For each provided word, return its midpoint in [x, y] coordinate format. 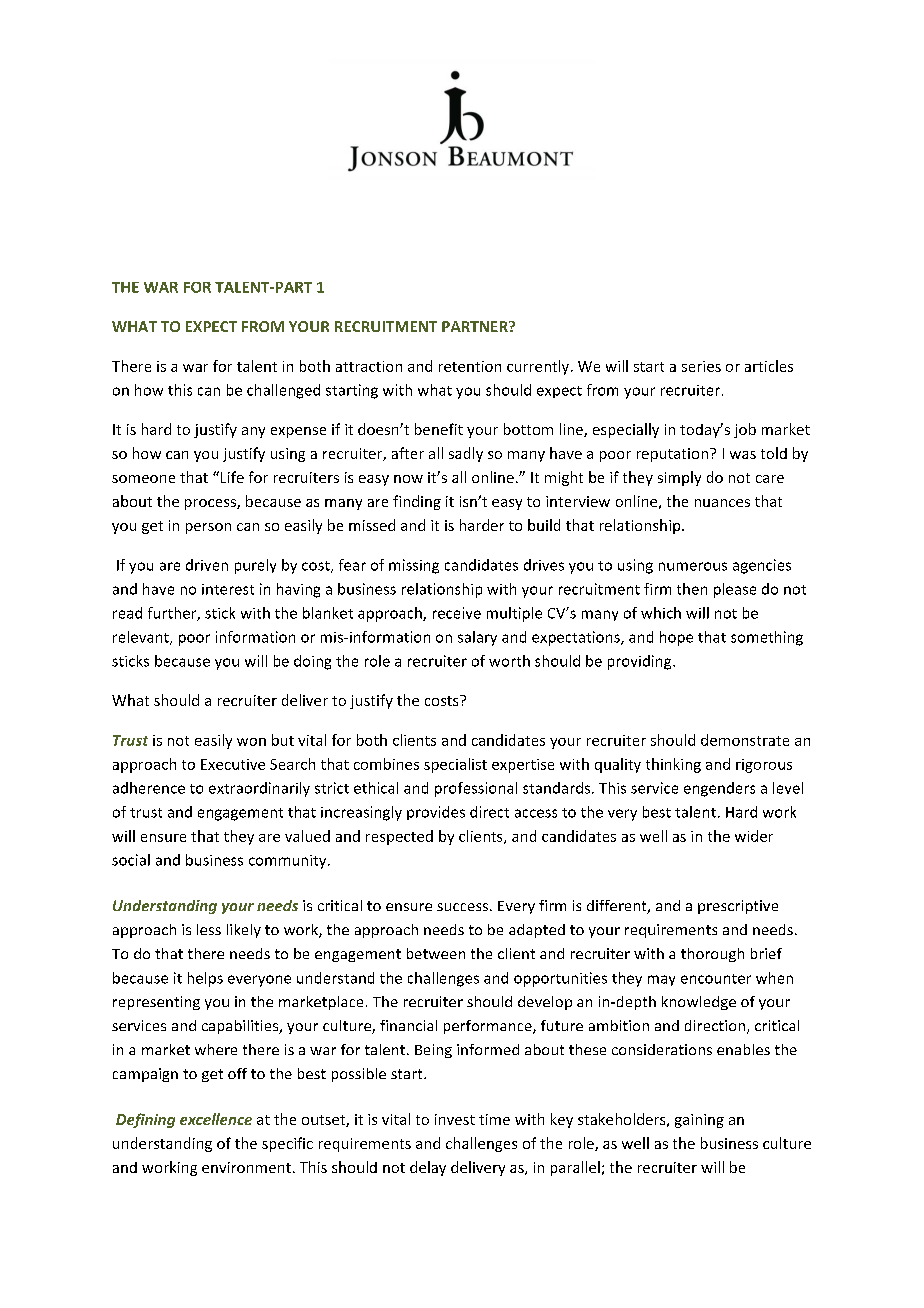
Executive [233, 764]
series [701, 366]
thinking [673, 765]
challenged [283, 391]
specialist [455, 765]
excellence [216, 1119]
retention [470, 366]
